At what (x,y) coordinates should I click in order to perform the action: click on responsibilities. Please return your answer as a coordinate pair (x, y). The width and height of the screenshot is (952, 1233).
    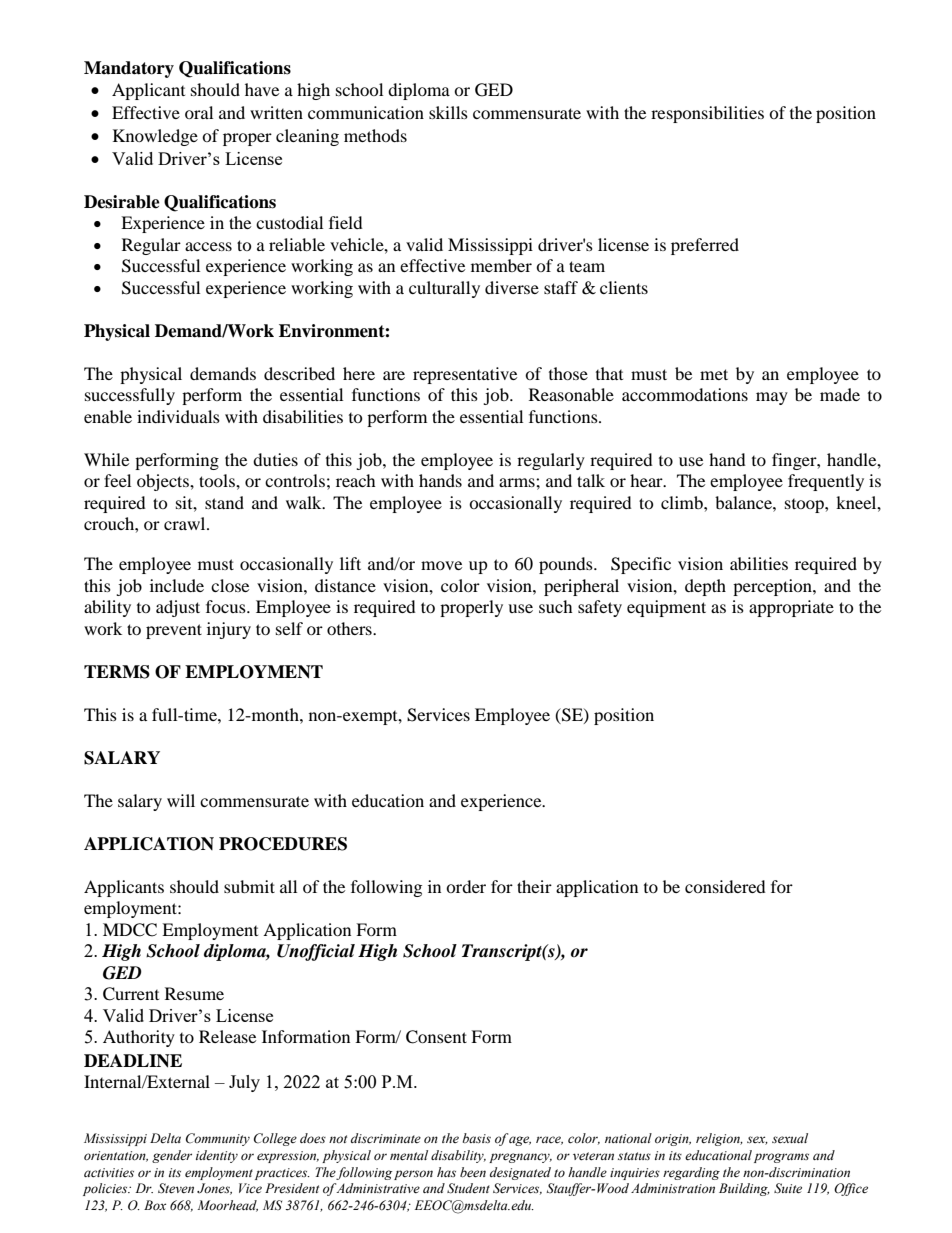
    Looking at the image, I should click on (707, 114).
